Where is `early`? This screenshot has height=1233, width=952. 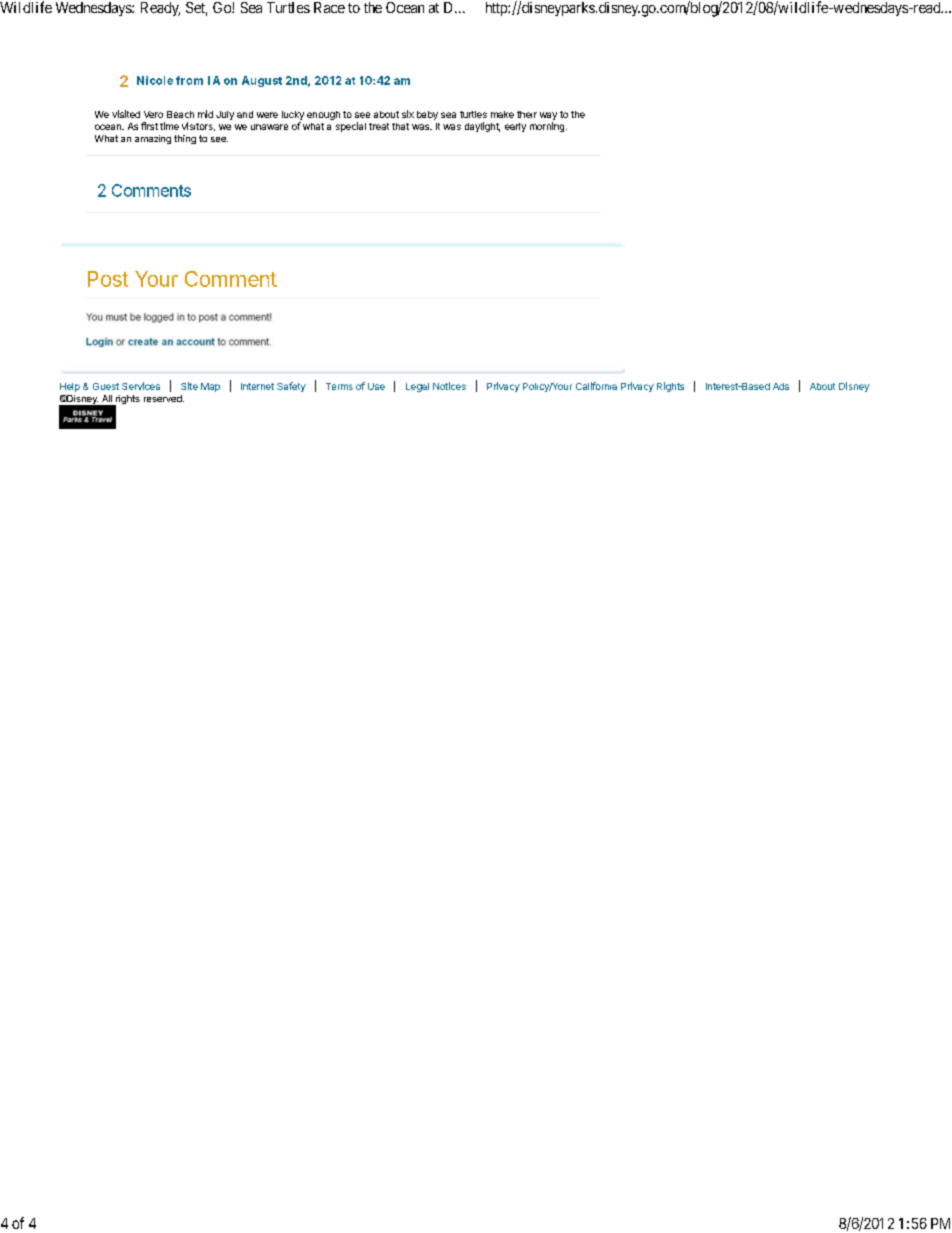
early is located at coordinates (515, 127).
